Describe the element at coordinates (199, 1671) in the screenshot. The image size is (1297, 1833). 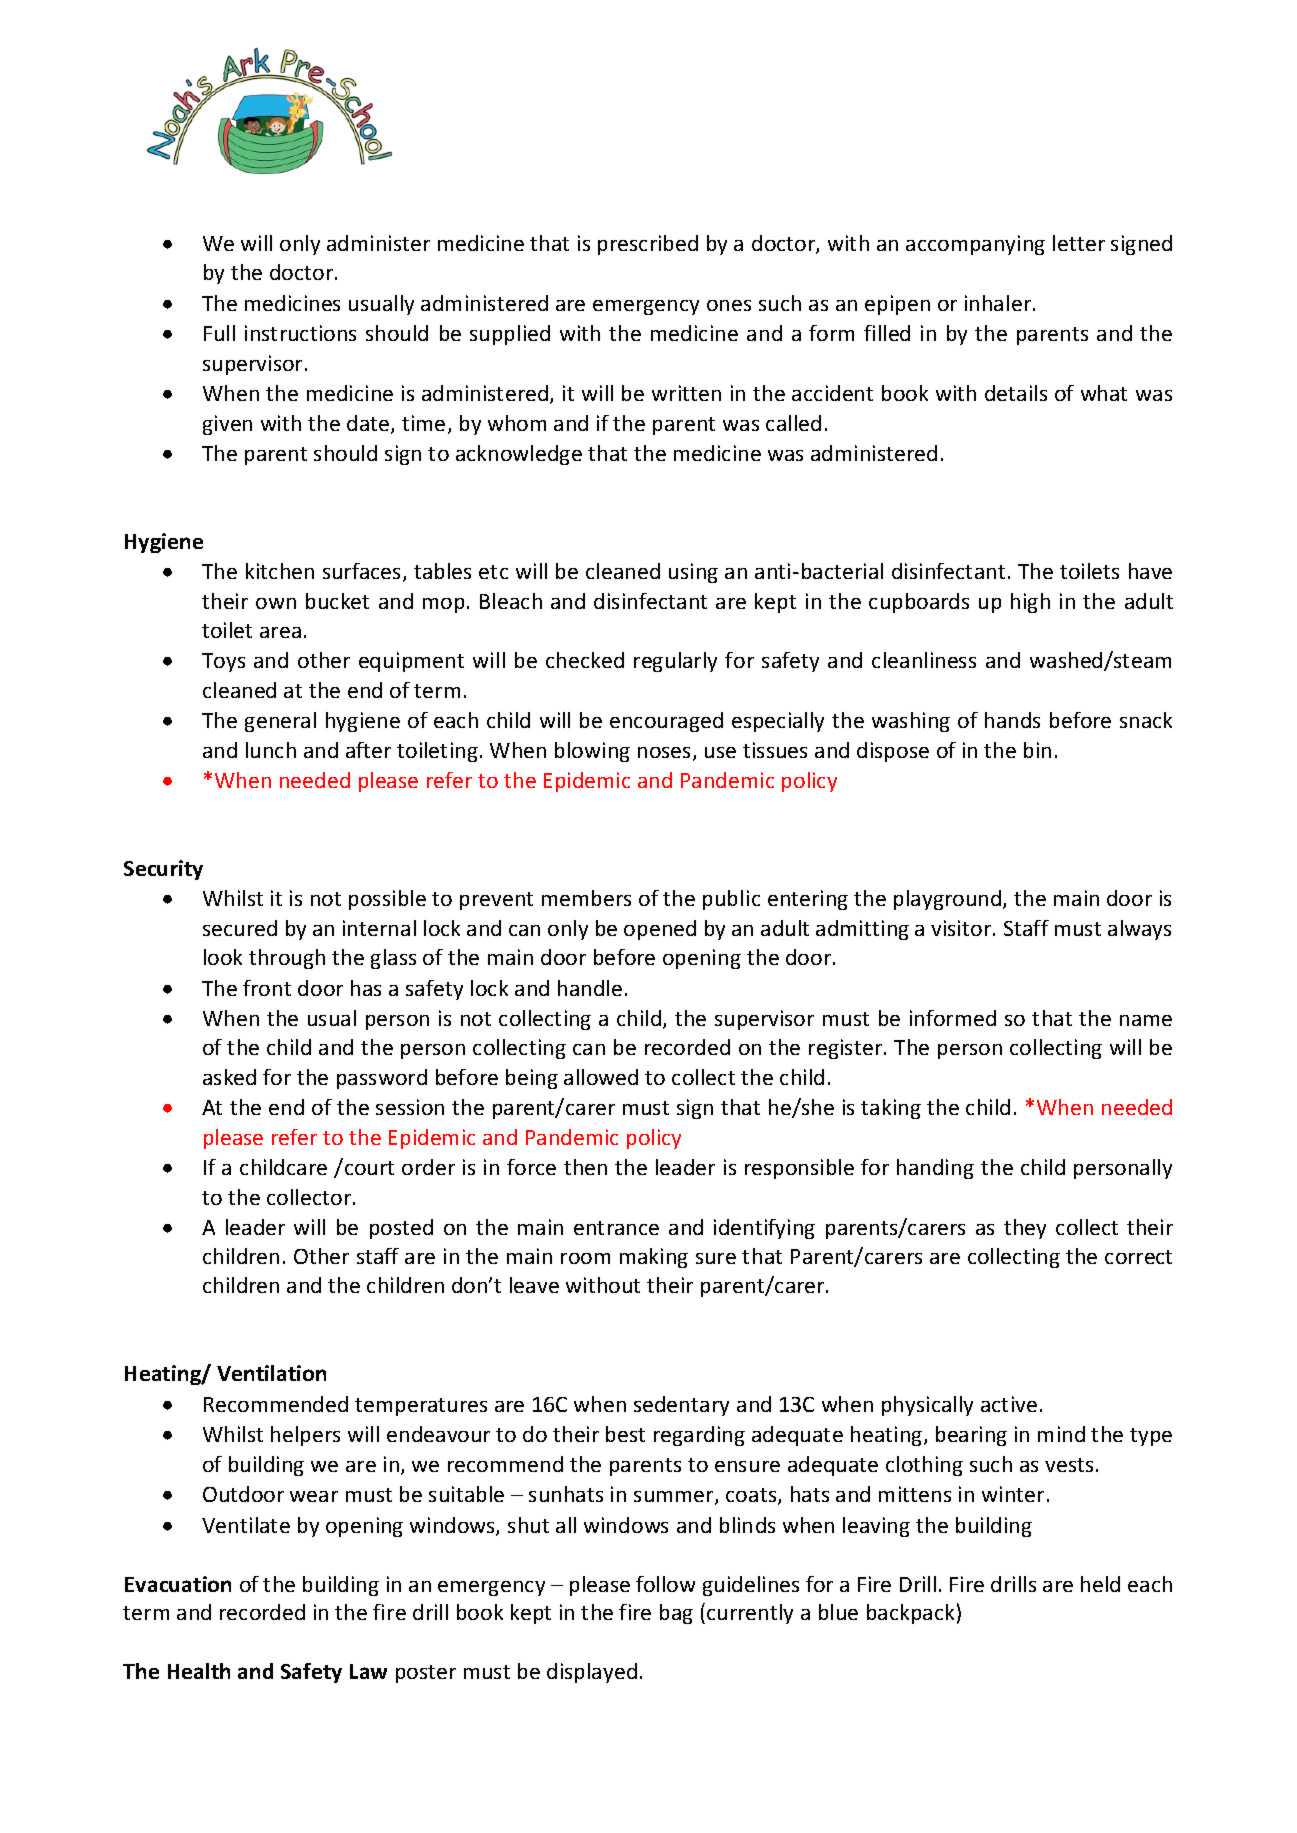
I see `Health` at that location.
